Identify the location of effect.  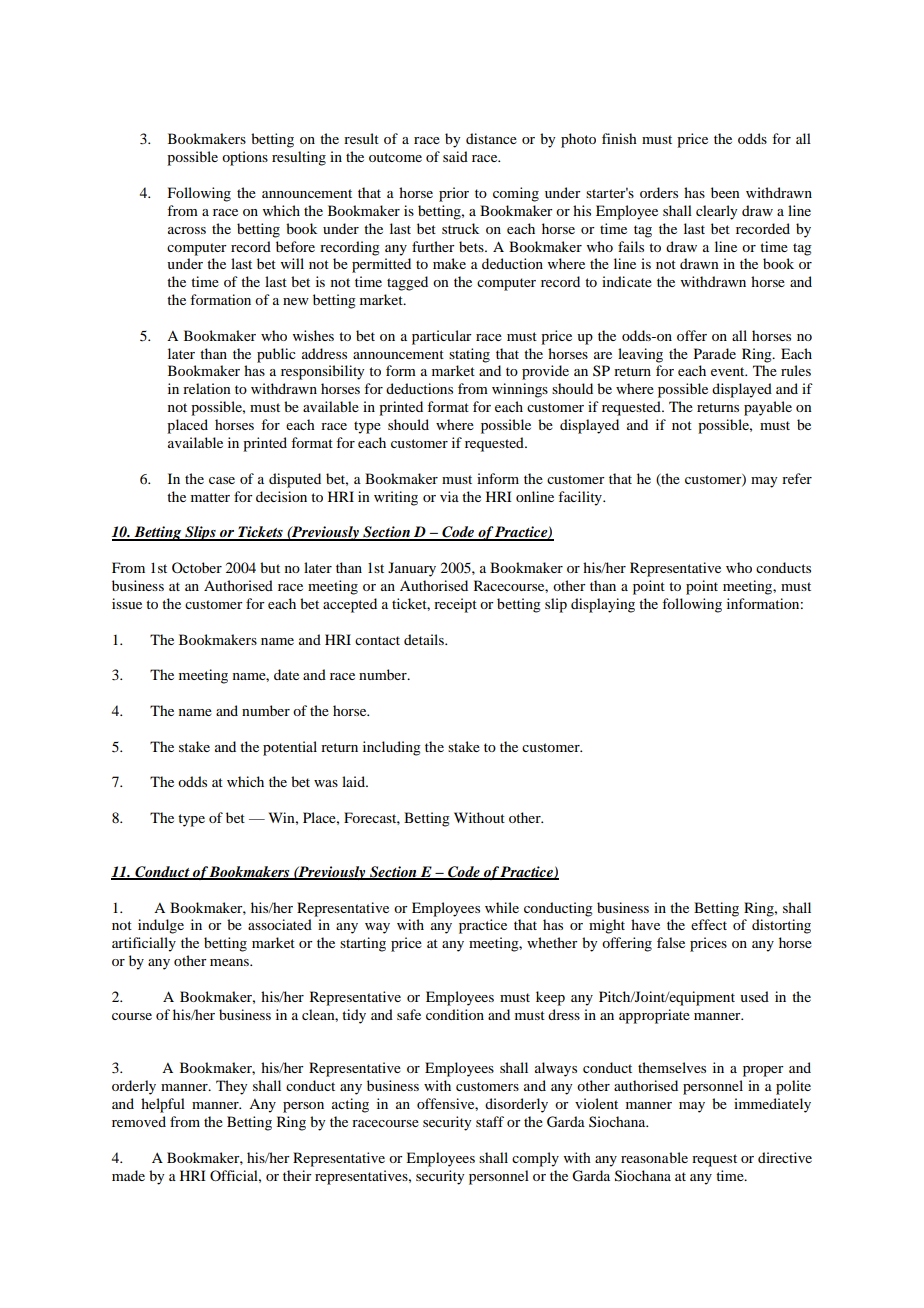
(709, 924).
